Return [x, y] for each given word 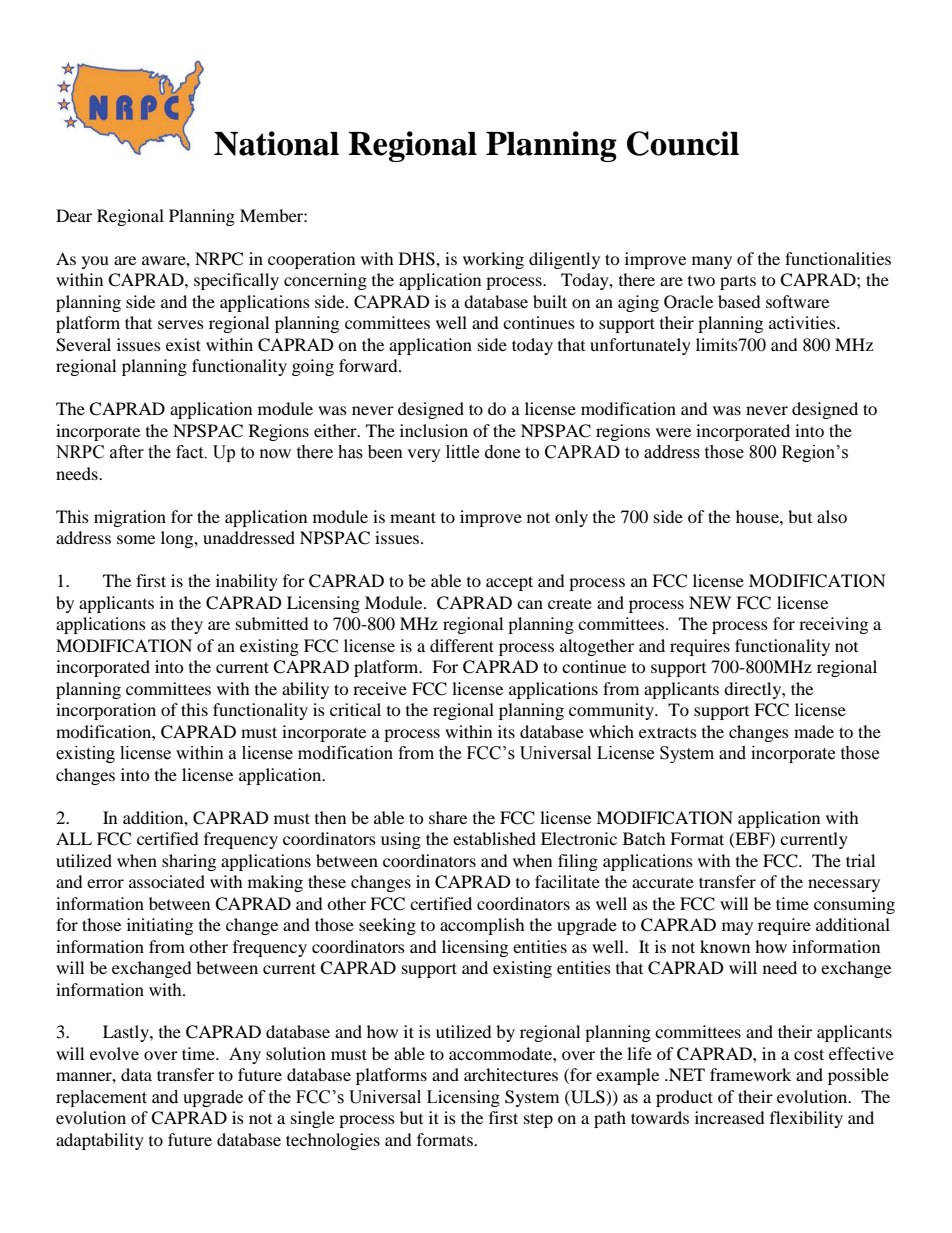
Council [683, 143]
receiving [833, 625]
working [493, 260]
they [187, 625]
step [538, 1120]
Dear [74, 215]
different [462, 645]
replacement [101, 1098]
